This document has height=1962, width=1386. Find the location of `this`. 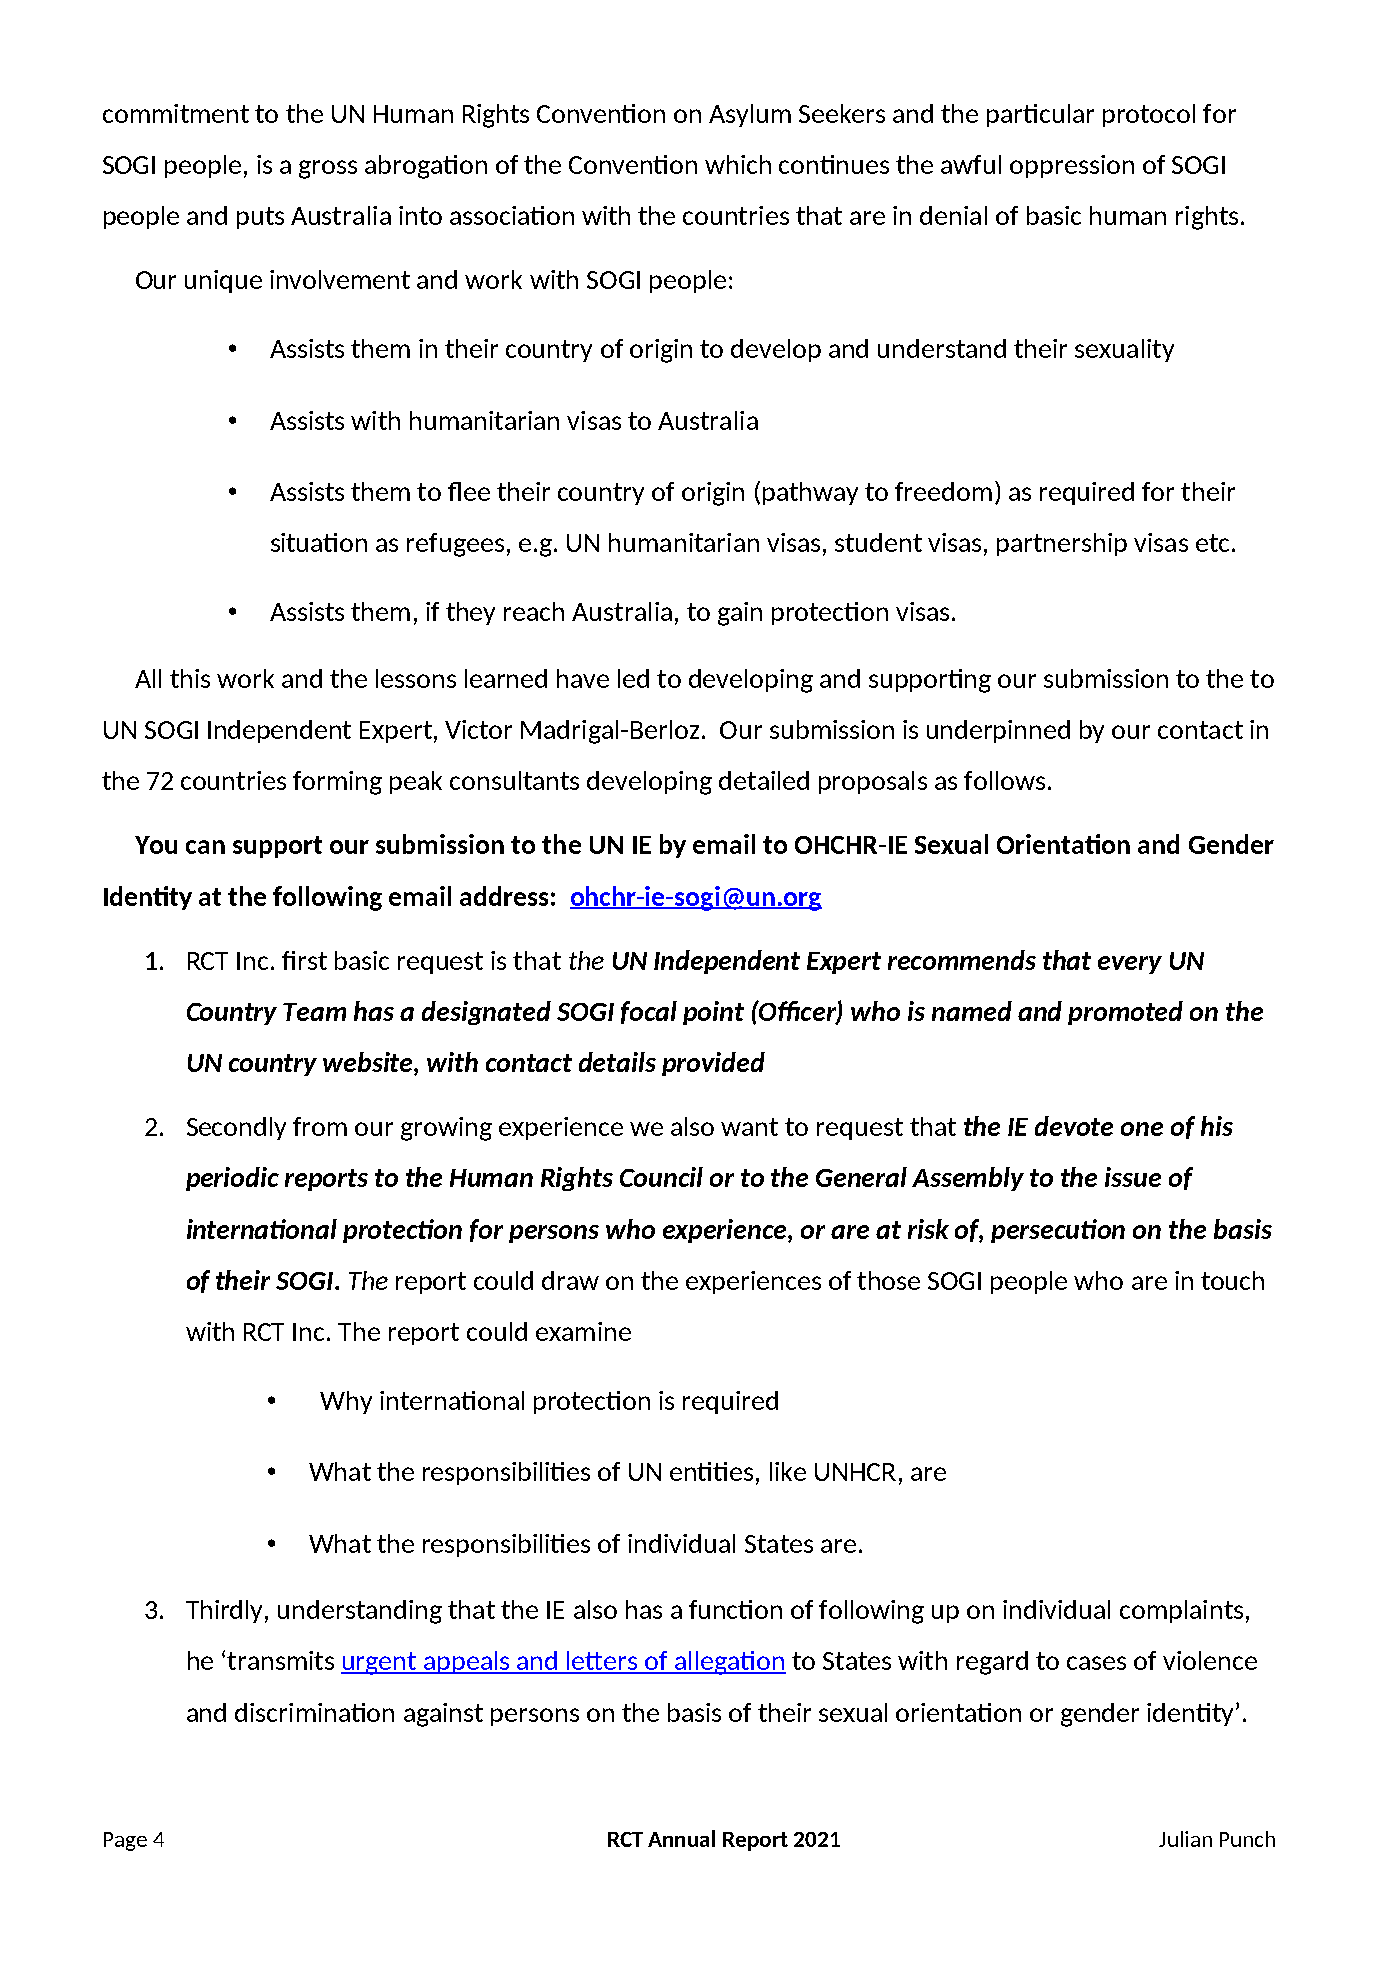

this is located at coordinates (190, 678).
